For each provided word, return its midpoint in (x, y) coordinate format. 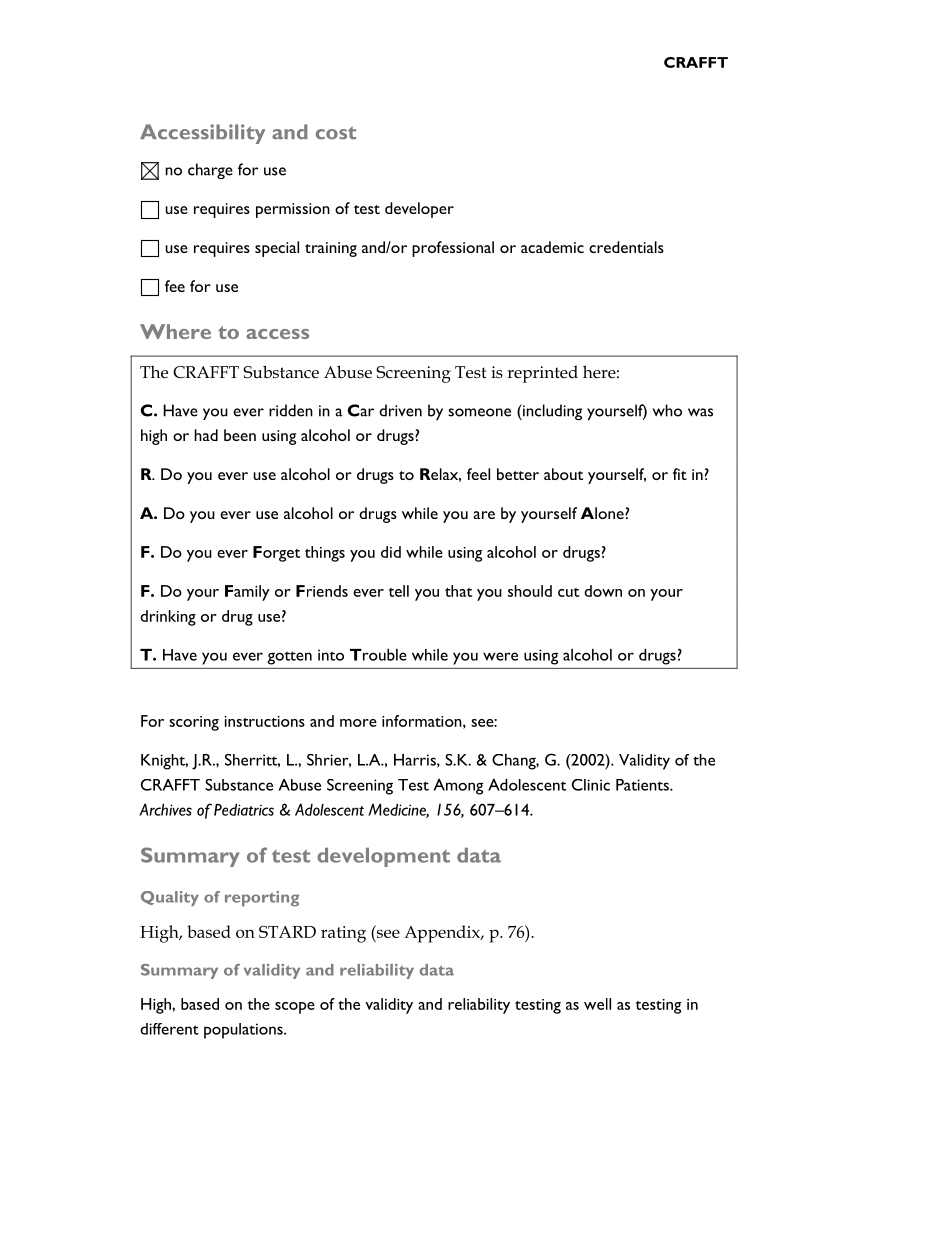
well (597, 1004)
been (240, 435)
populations (244, 1031)
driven (400, 410)
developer (419, 210)
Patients (643, 785)
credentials (626, 247)
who (667, 410)
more (358, 723)
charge (210, 171)
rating (343, 934)
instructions (265, 721)
